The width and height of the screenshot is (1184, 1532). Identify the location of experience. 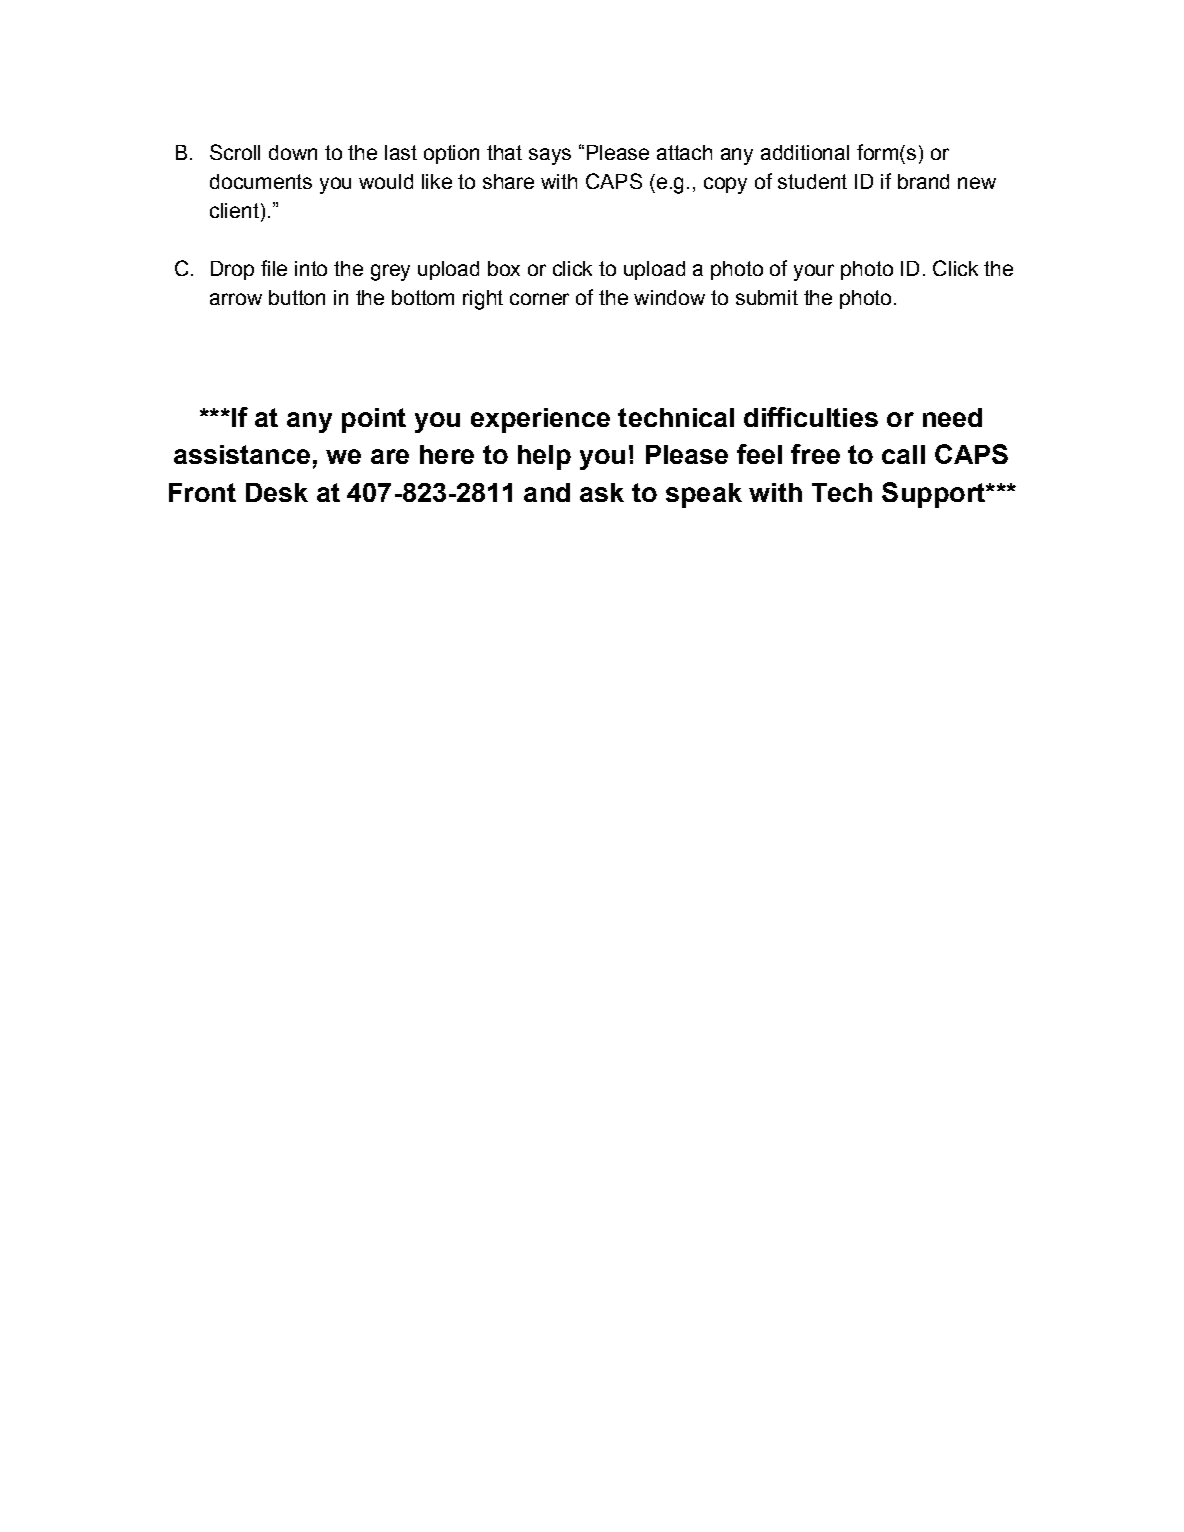
(540, 420).
